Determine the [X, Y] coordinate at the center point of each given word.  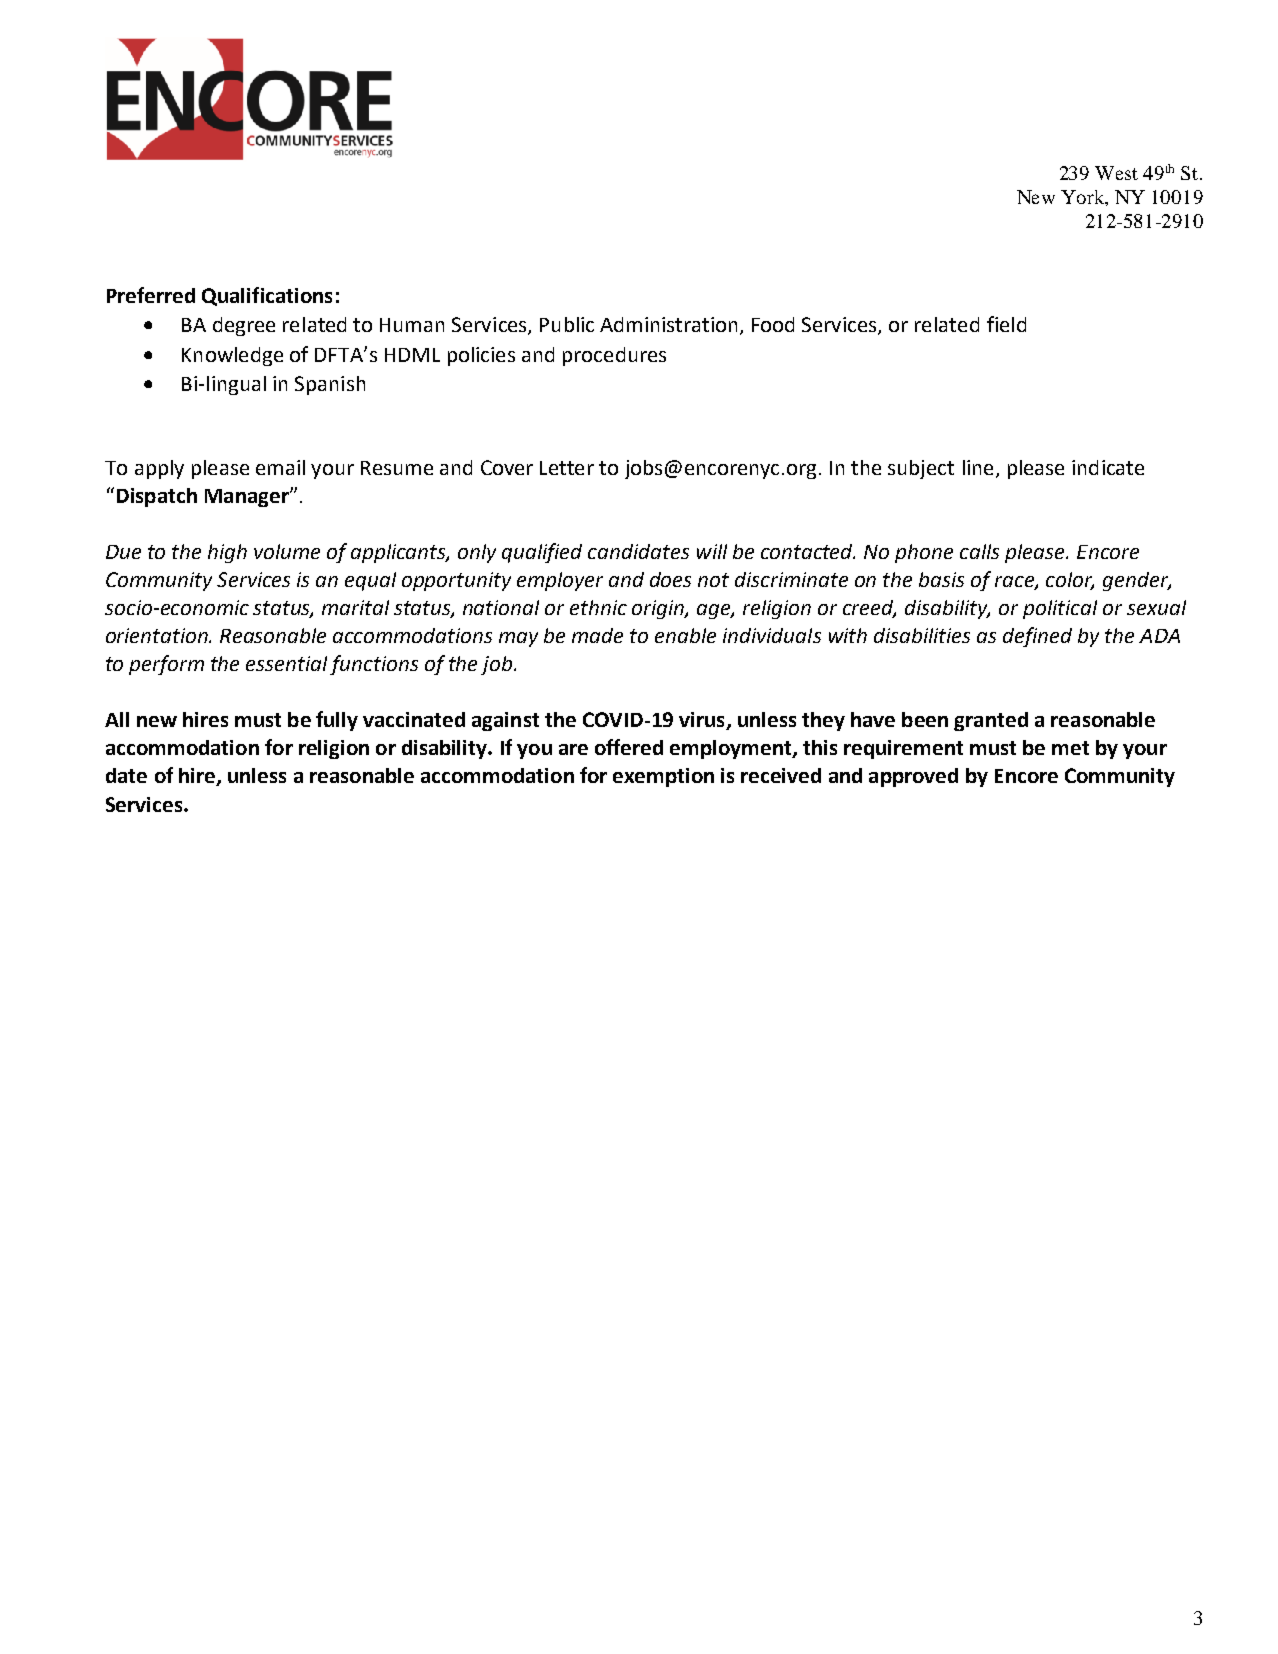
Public [567, 324]
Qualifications [267, 296]
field [1006, 324]
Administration [668, 324]
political [1060, 609]
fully [337, 721]
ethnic [598, 607]
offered [629, 747]
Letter [567, 468]
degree [244, 326]
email [280, 467]
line [978, 467]
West [1116, 173]
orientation [158, 635]
